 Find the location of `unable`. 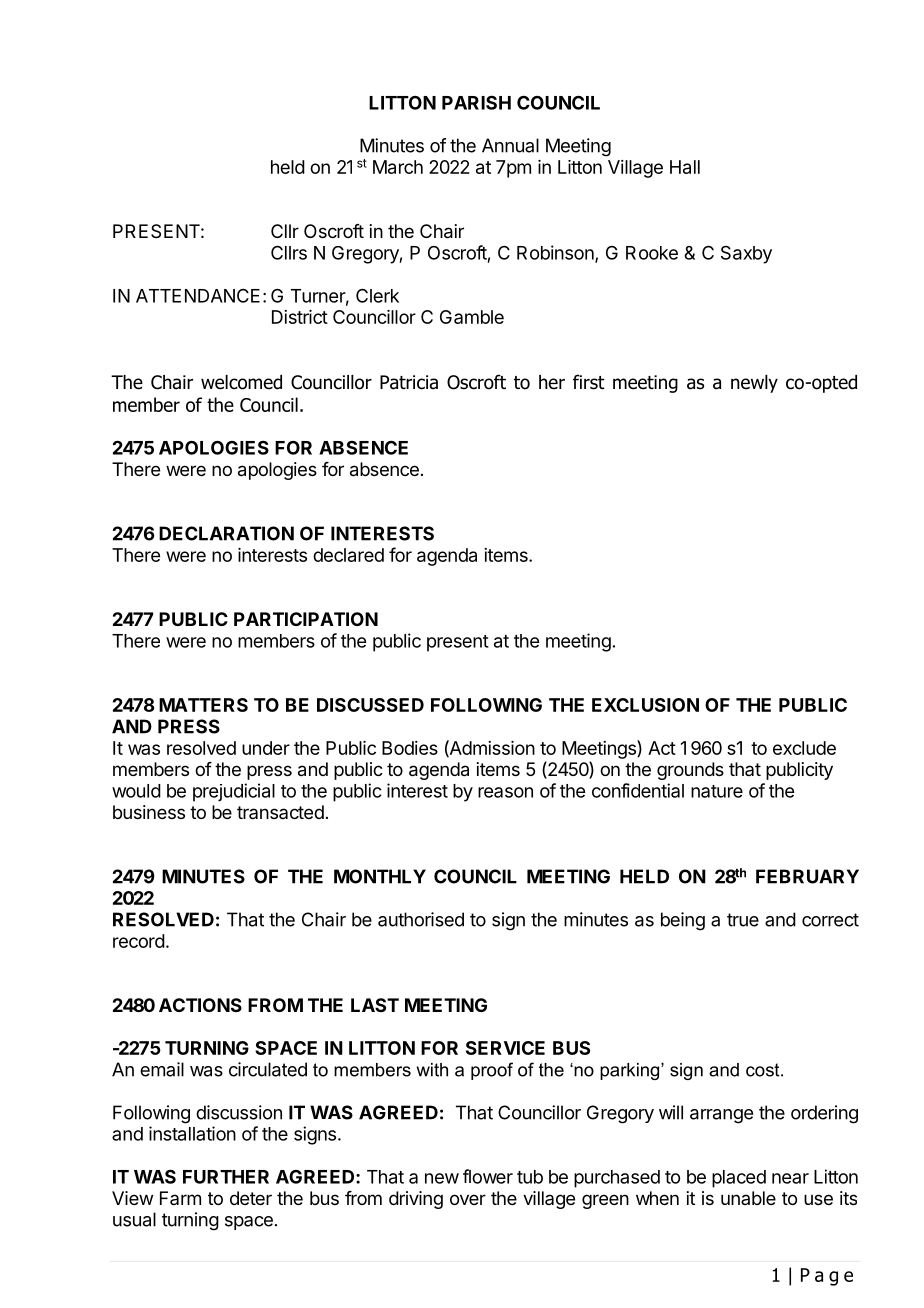

unable is located at coordinates (748, 1198).
